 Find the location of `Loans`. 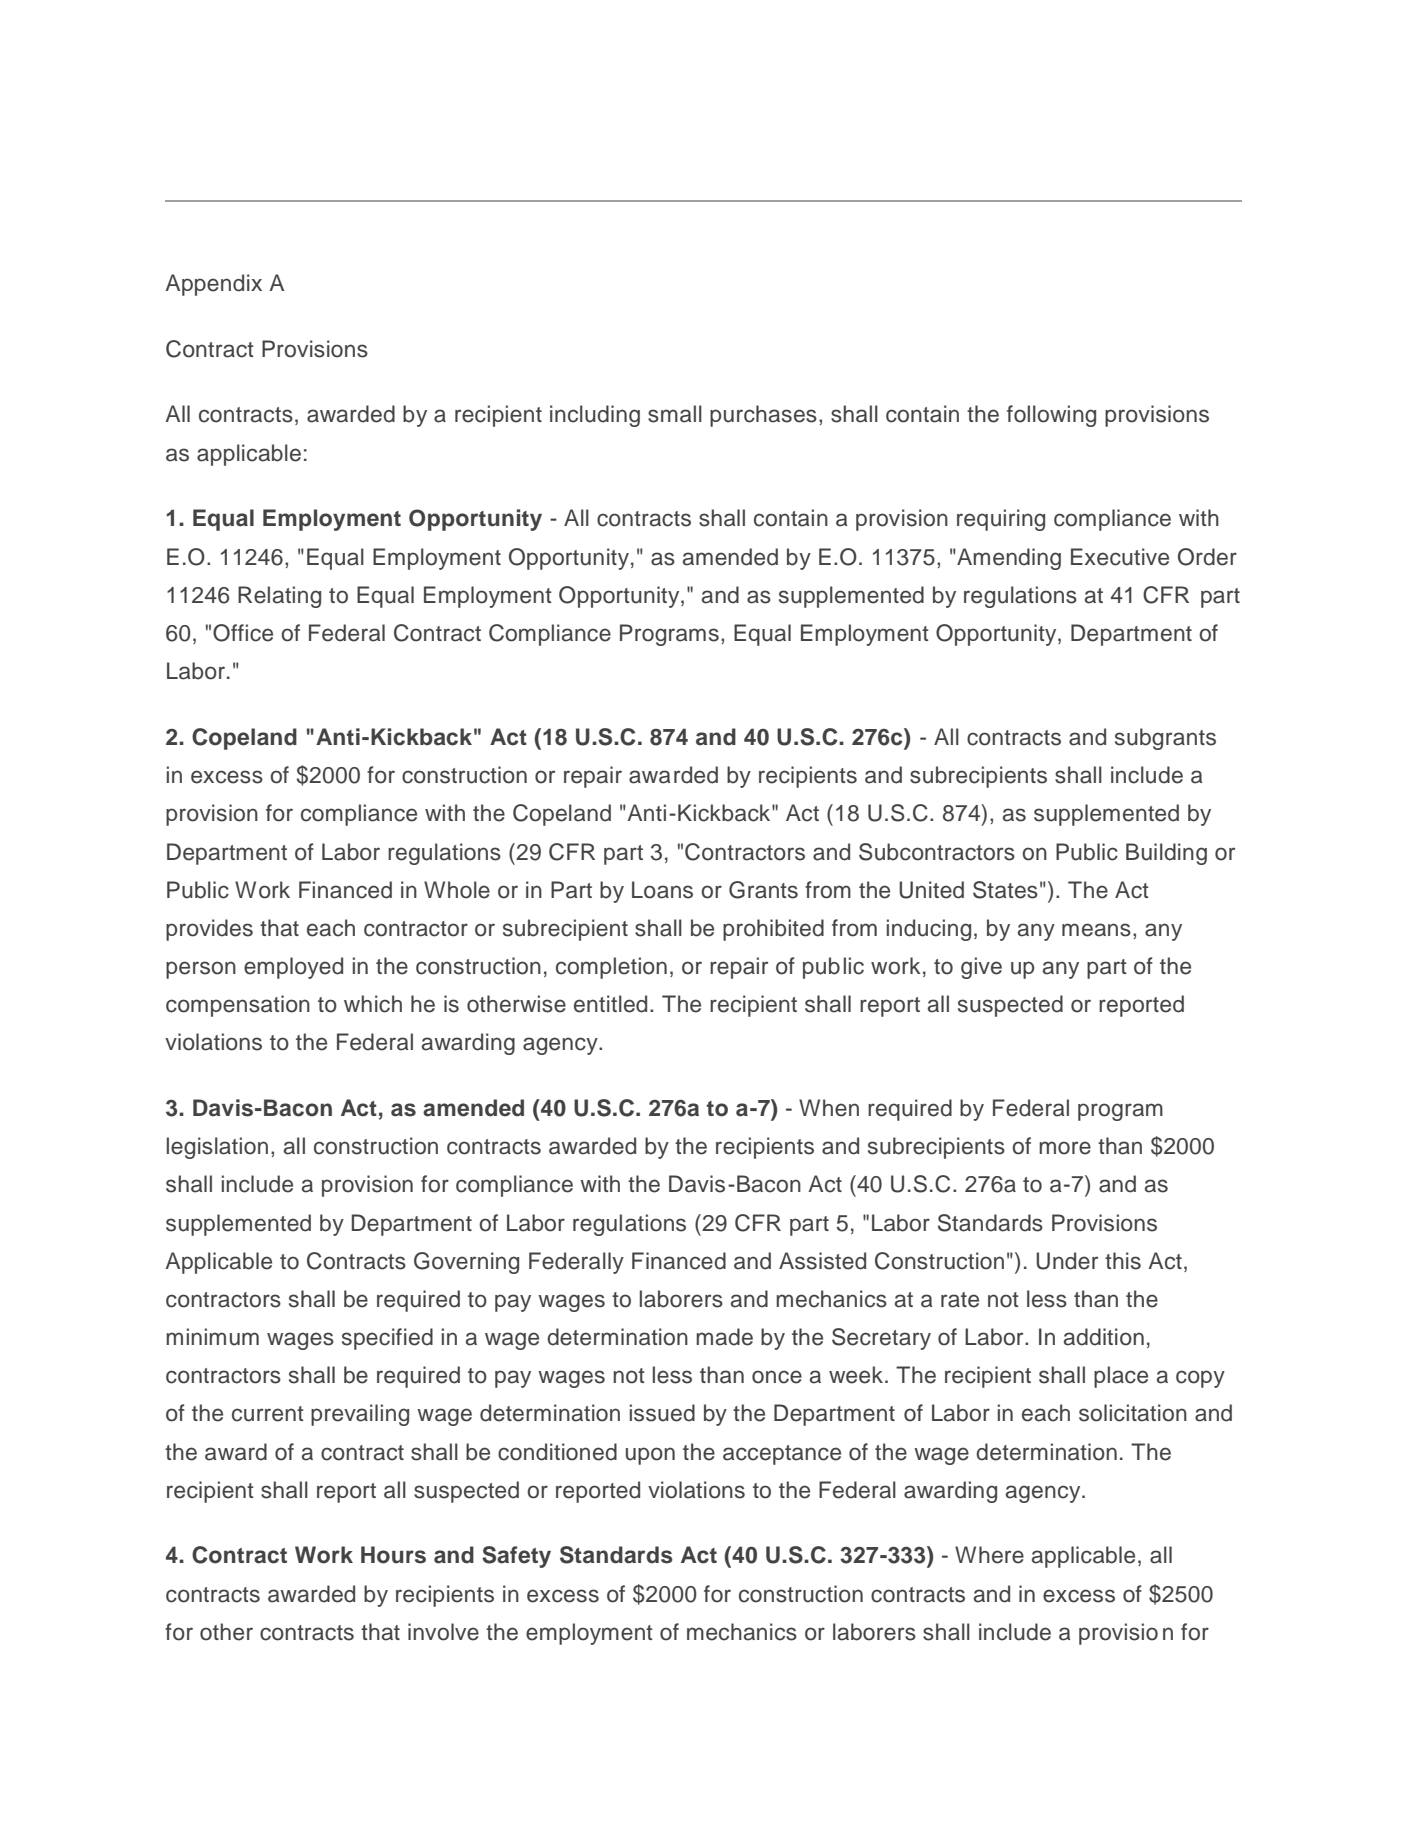

Loans is located at coordinates (662, 890).
